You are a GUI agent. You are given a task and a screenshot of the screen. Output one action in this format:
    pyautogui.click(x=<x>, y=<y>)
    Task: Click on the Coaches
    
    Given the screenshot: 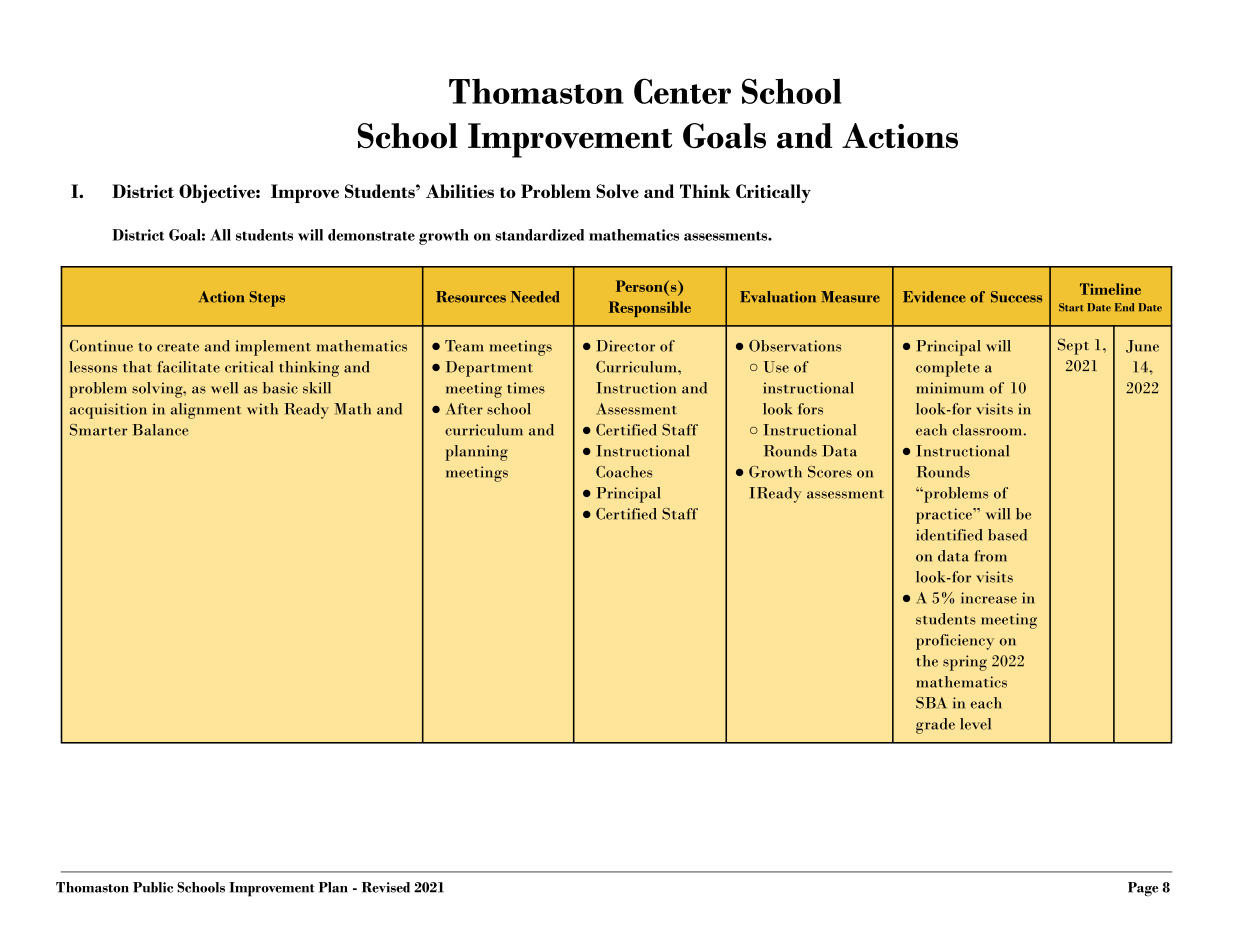 What is the action you would take?
    pyautogui.click(x=624, y=472)
